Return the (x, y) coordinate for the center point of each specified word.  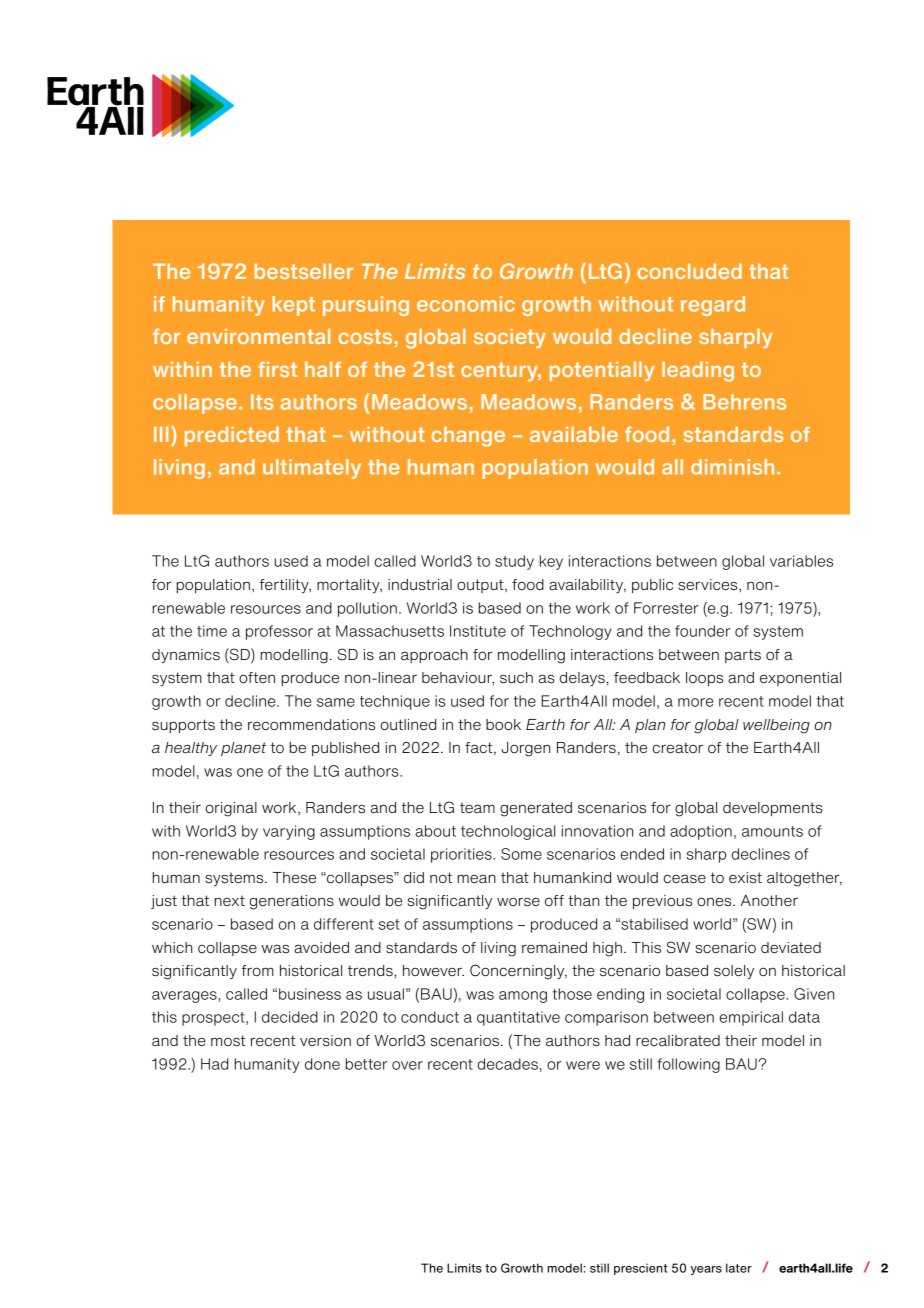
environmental (258, 336)
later (739, 1268)
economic (466, 304)
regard (713, 306)
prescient (641, 1269)
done (322, 1064)
